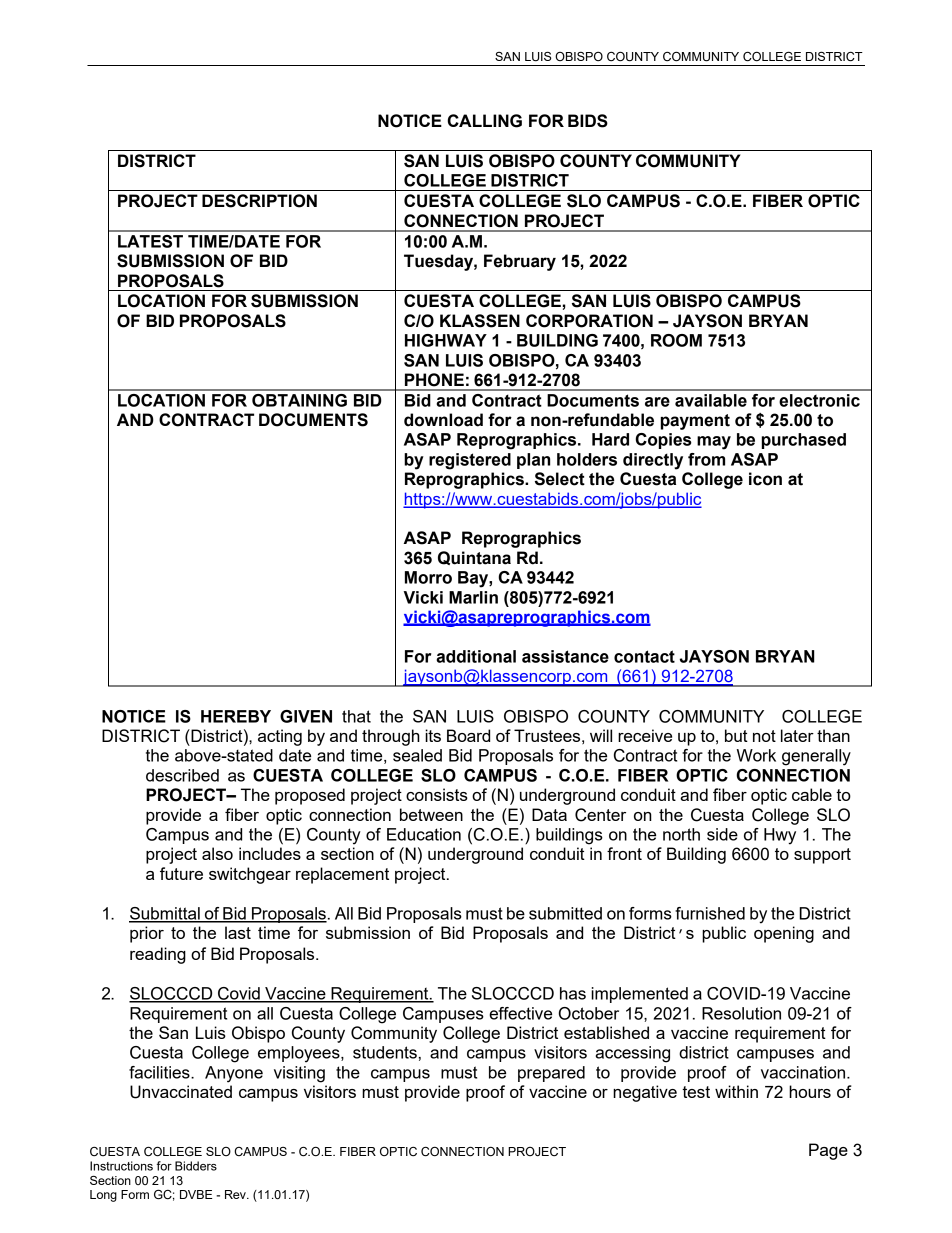  Describe the element at coordinates (484, 121) in the screenshot. I see `CALLING` at that location.
